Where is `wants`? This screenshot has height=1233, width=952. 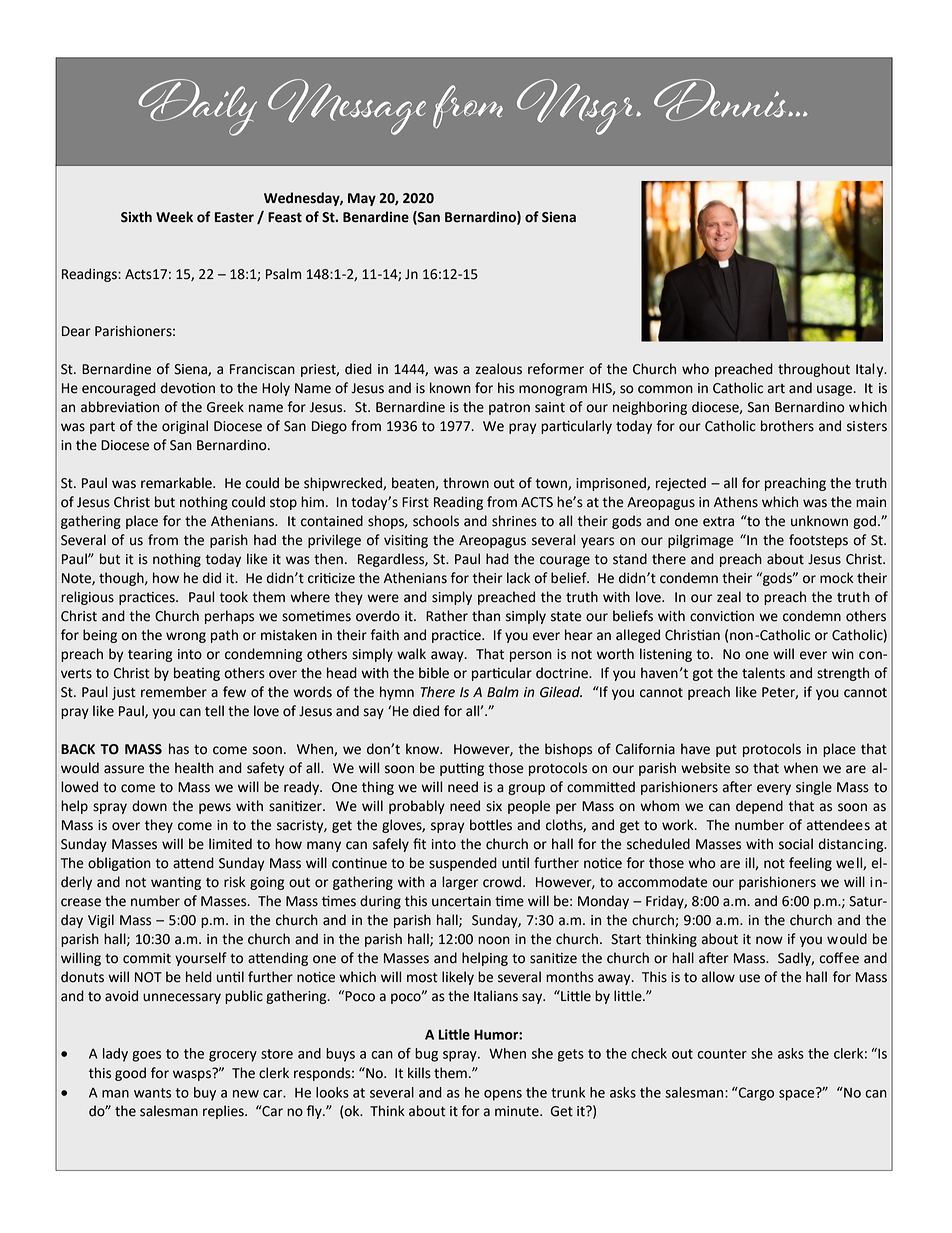 wants is located at coordinates (152, 1093).
